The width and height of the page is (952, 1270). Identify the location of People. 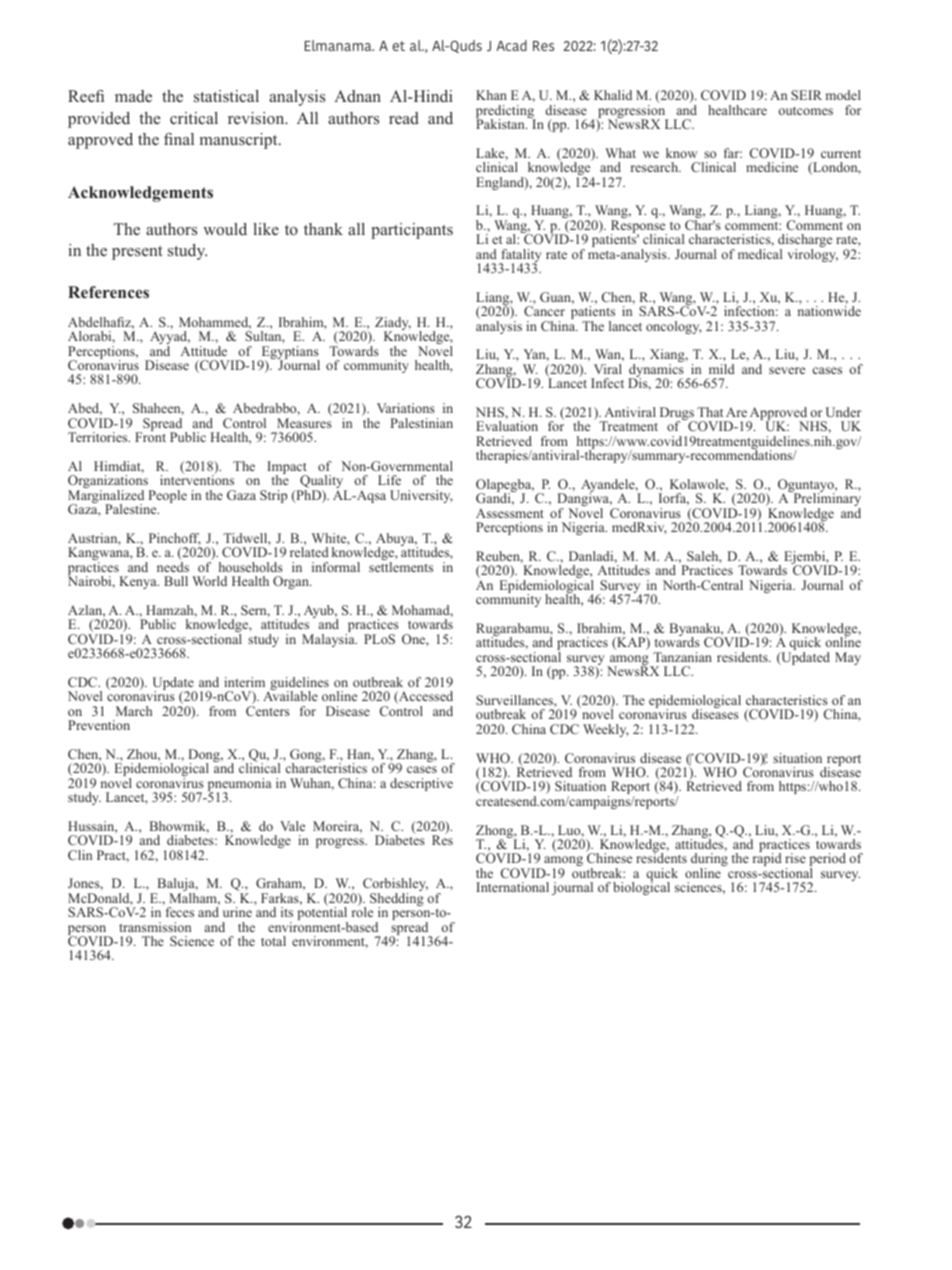
(168, 496).
